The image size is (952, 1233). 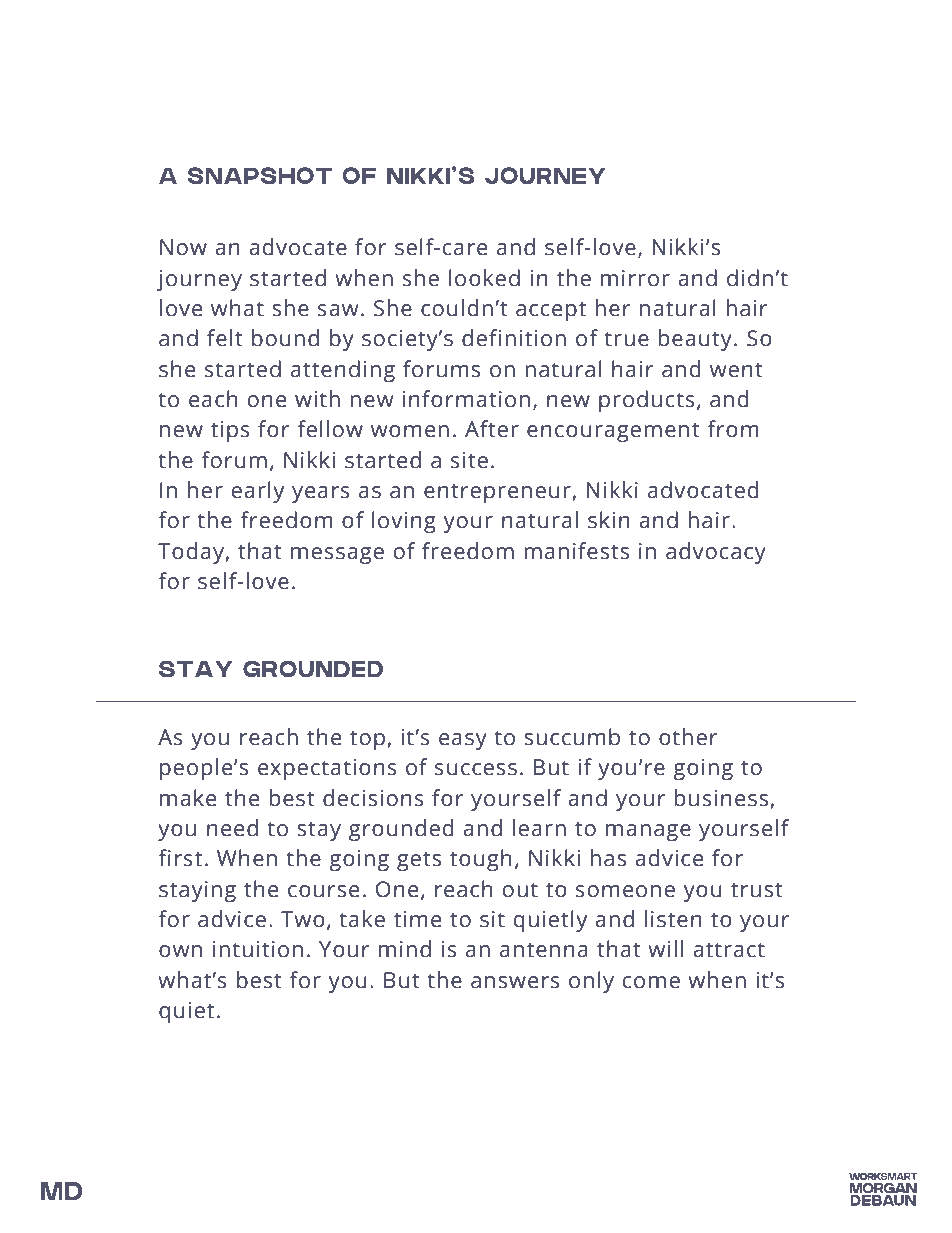 I want to click on make, so click(x=188, y=798).
